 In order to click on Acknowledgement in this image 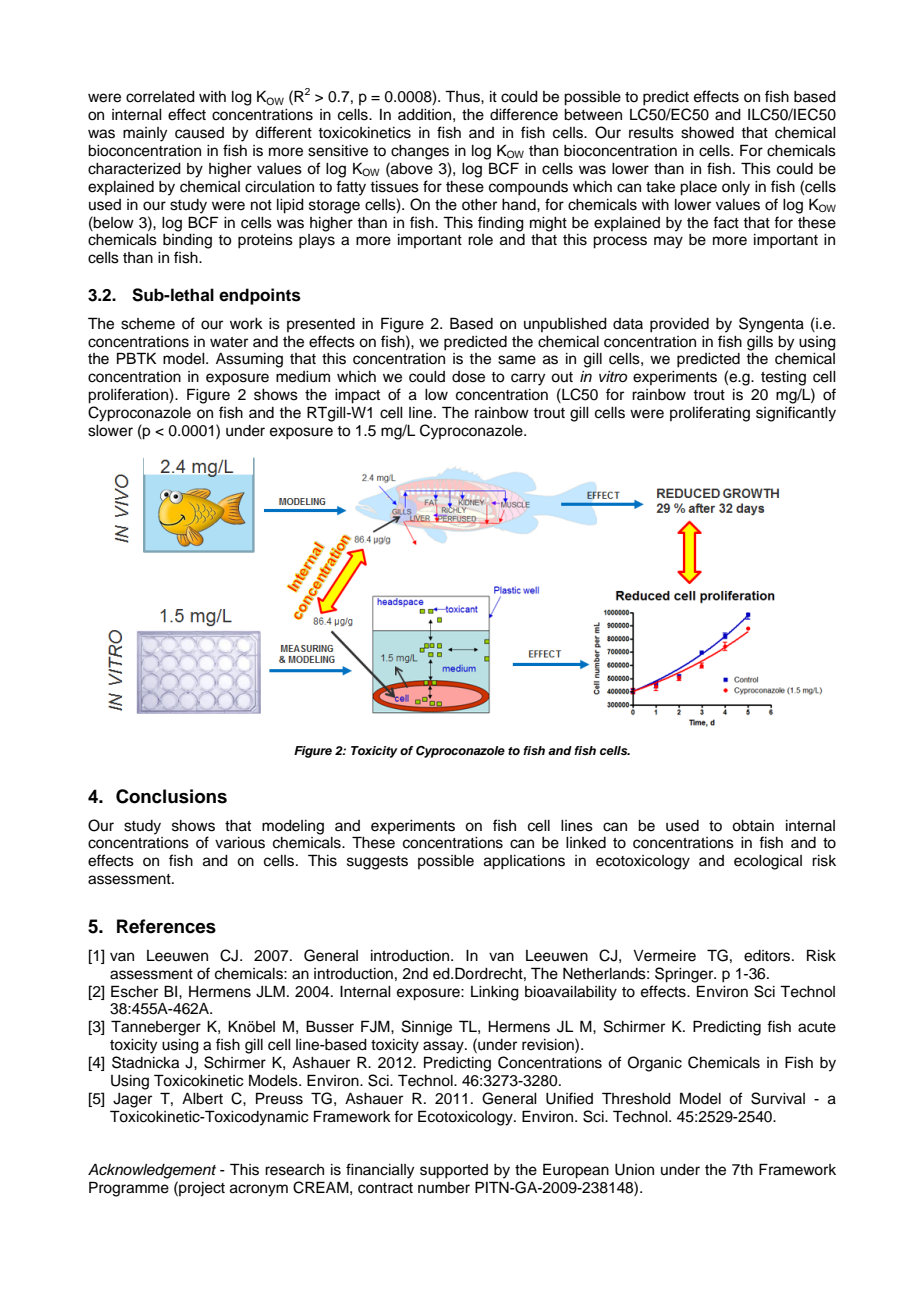, I will do `click(152, 1171)`.
